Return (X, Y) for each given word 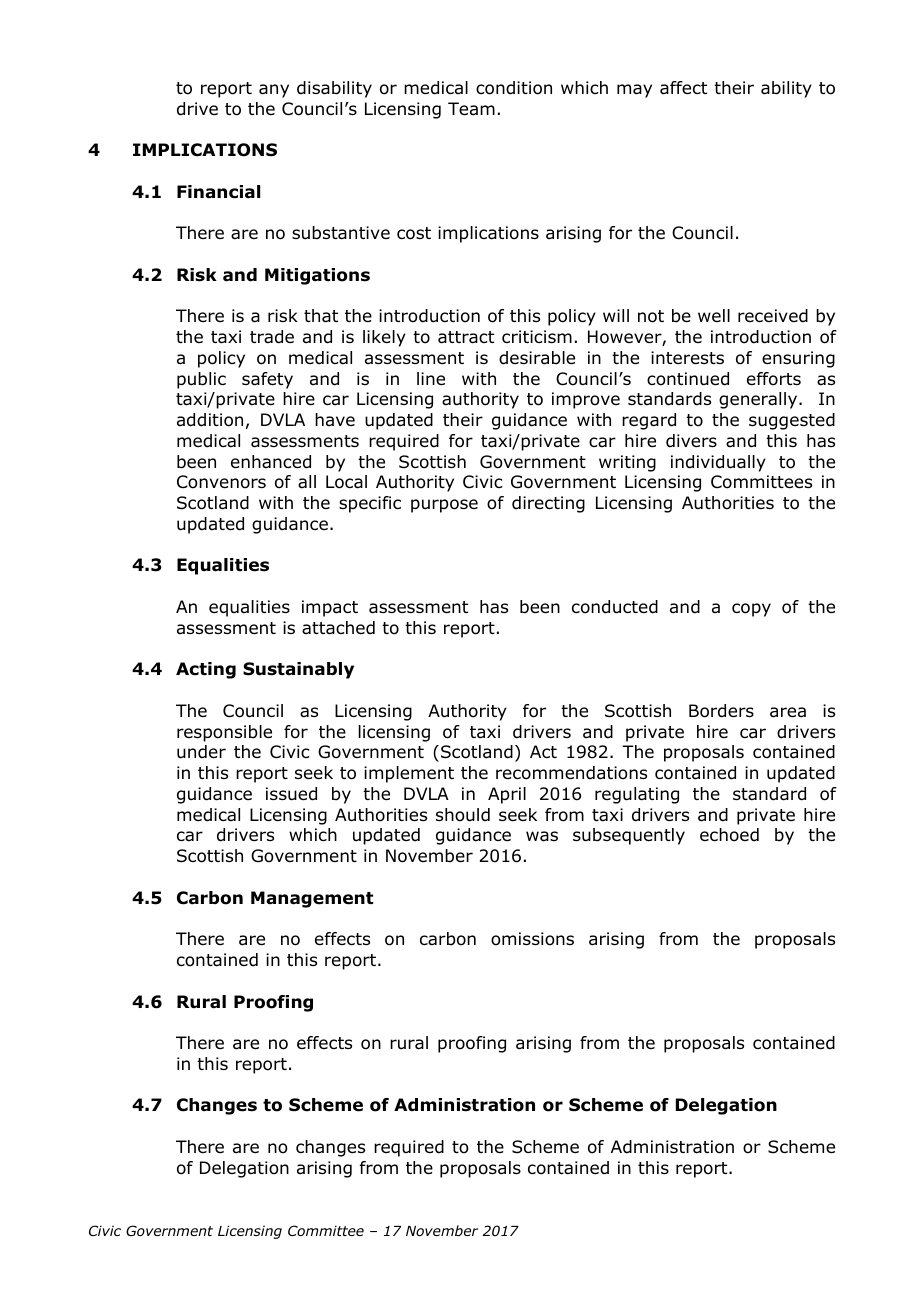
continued (688, 379)
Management (312, 899)
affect (683, 88)
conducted (615, 607)
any (274, 91)
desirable (537, 358)
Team (471, 109)
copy (751, 610)
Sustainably (298, 670)
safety (267, 380)
